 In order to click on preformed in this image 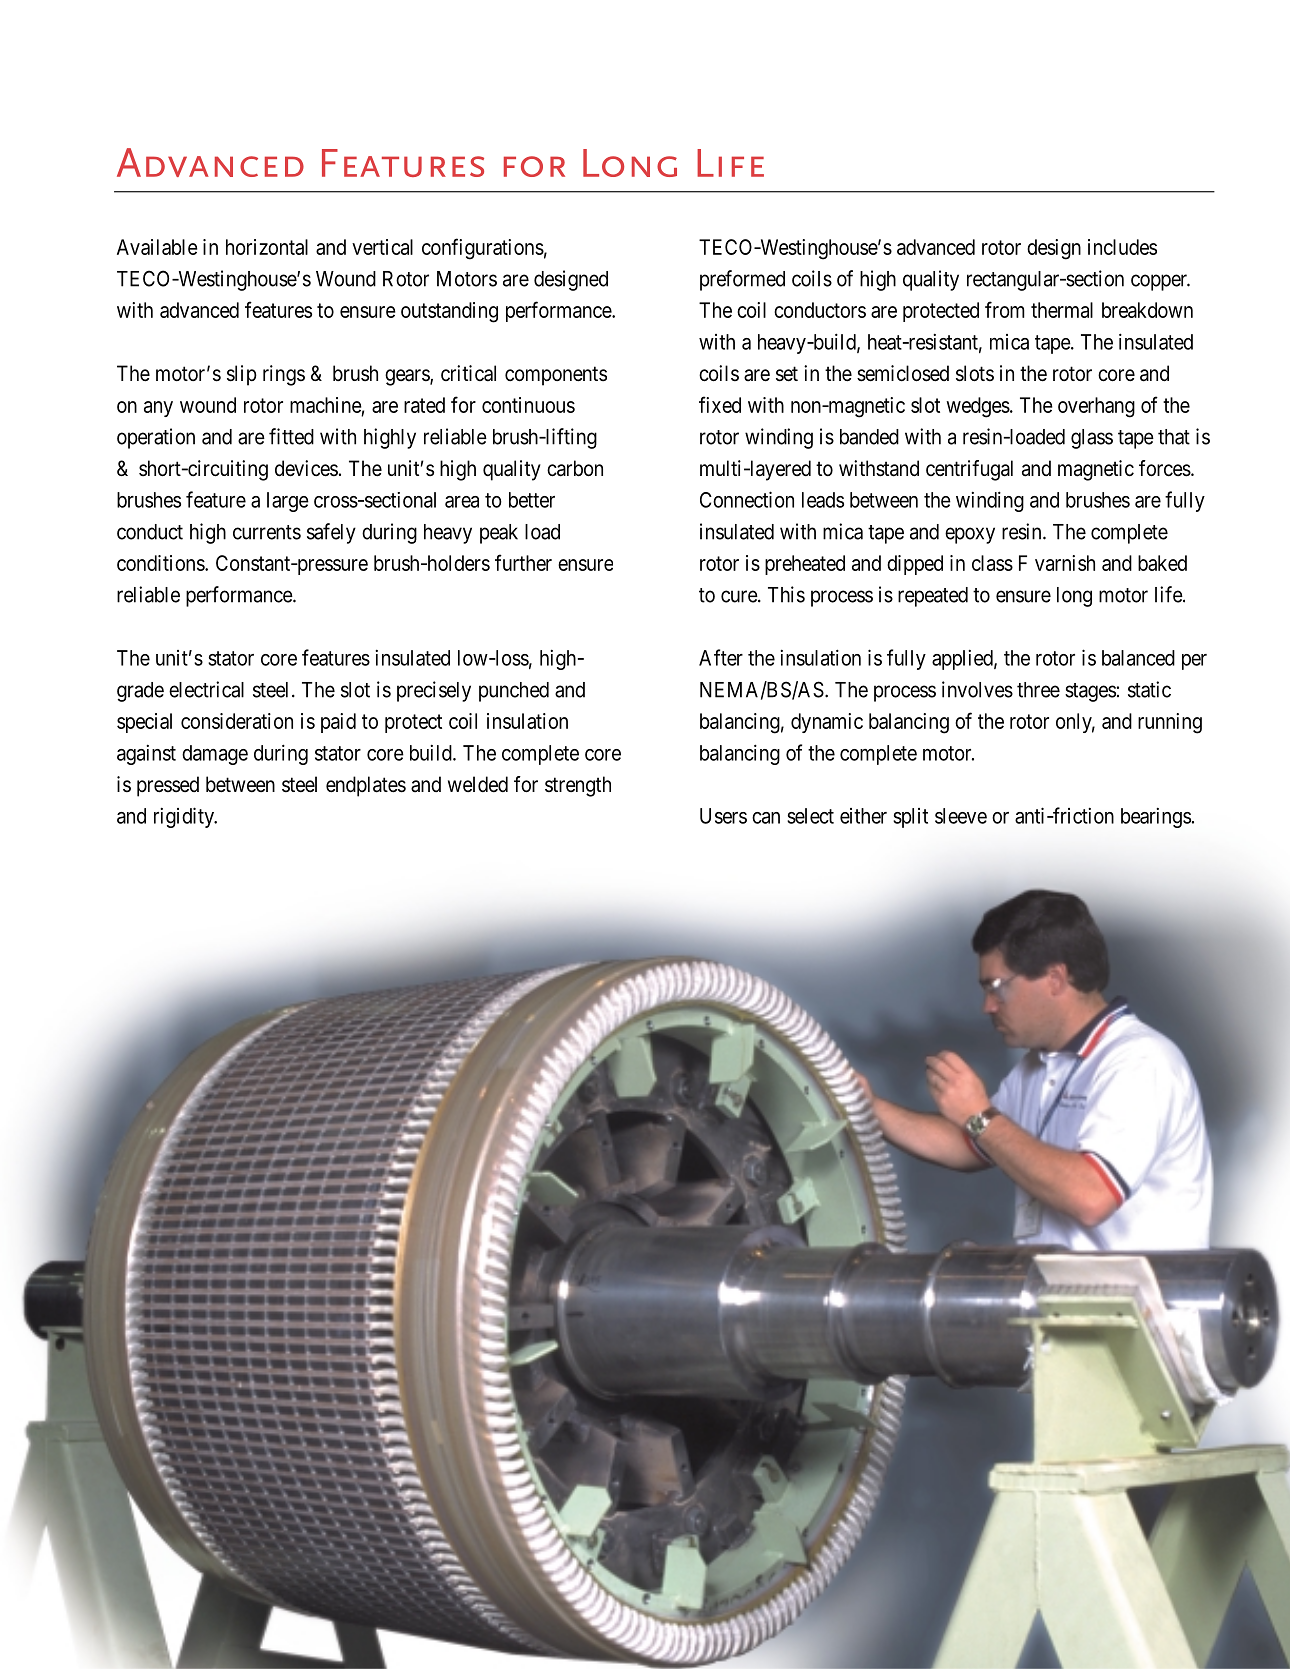, I will do `click(742, 280)`.
